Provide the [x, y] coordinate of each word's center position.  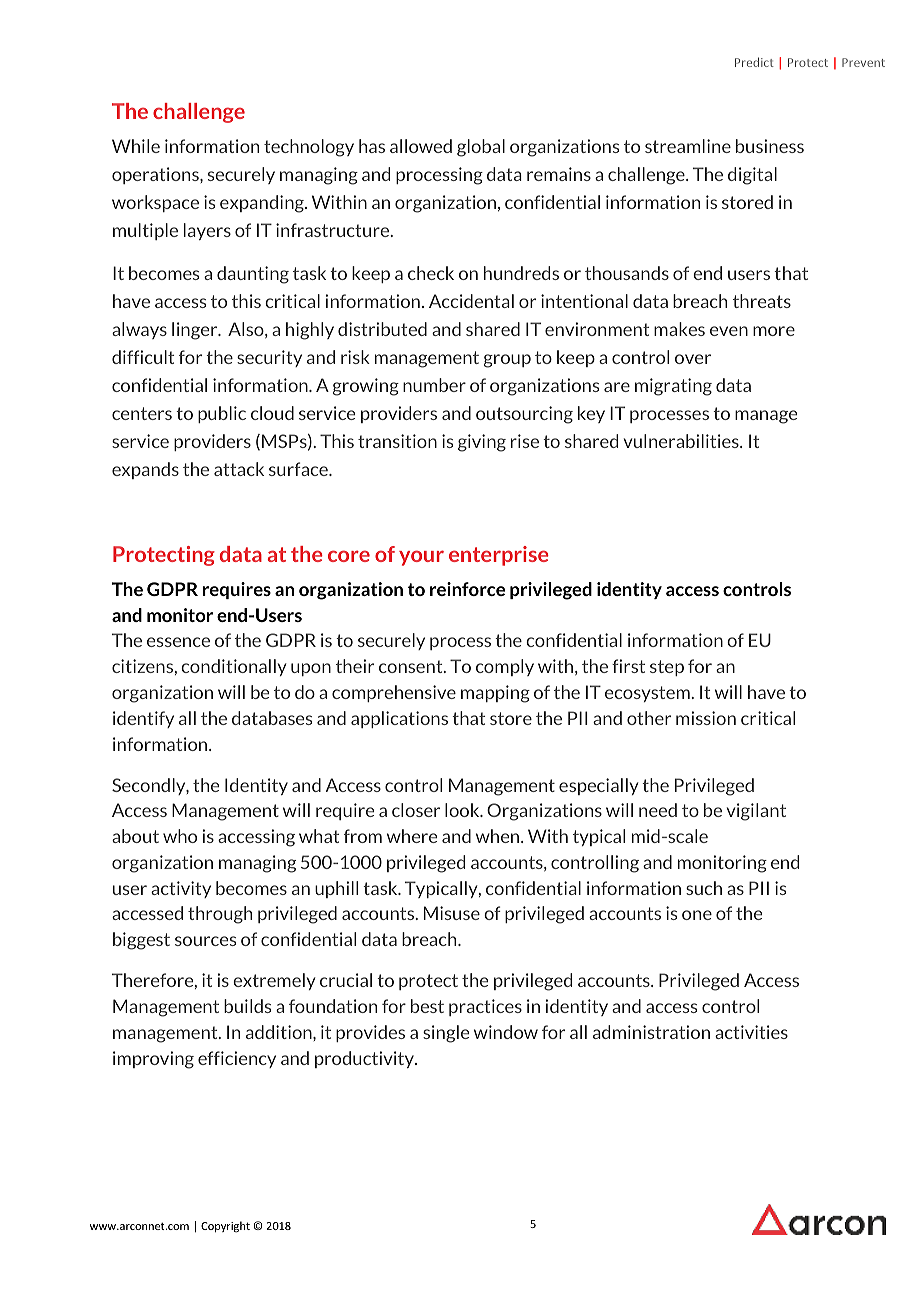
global [481, 148]
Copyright [225, 1227]
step [667, 668]
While [136, 146]
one [697, 915]
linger [196, 331]
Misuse [452, 913]
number [434, 385]
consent [412, 666]
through [220, 915]
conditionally [233, 667]
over [693, 359]
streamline [688, 146]
